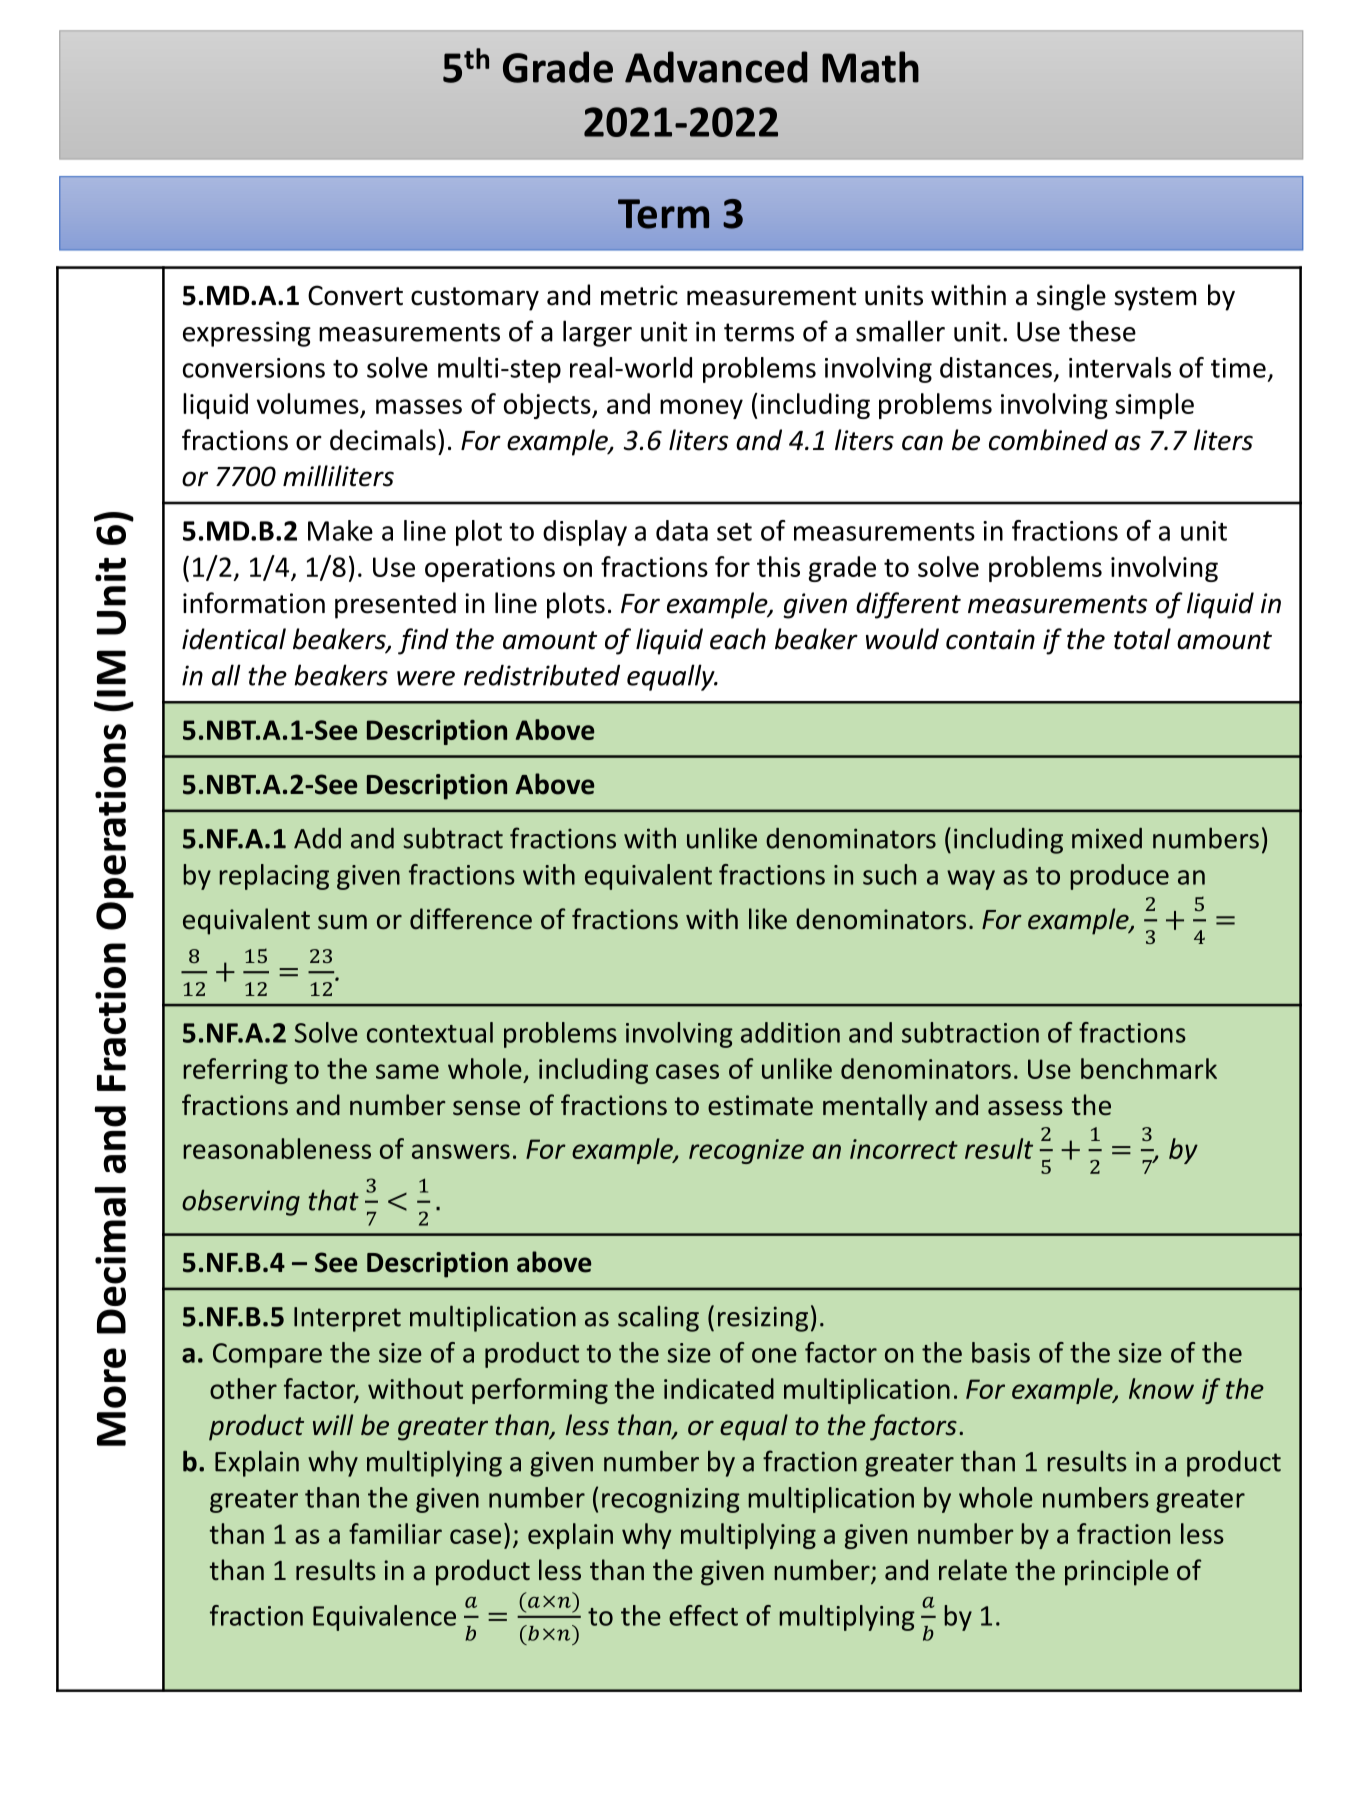 The image size is (1358, 1811). I want to click on such, so click(889, 874).
